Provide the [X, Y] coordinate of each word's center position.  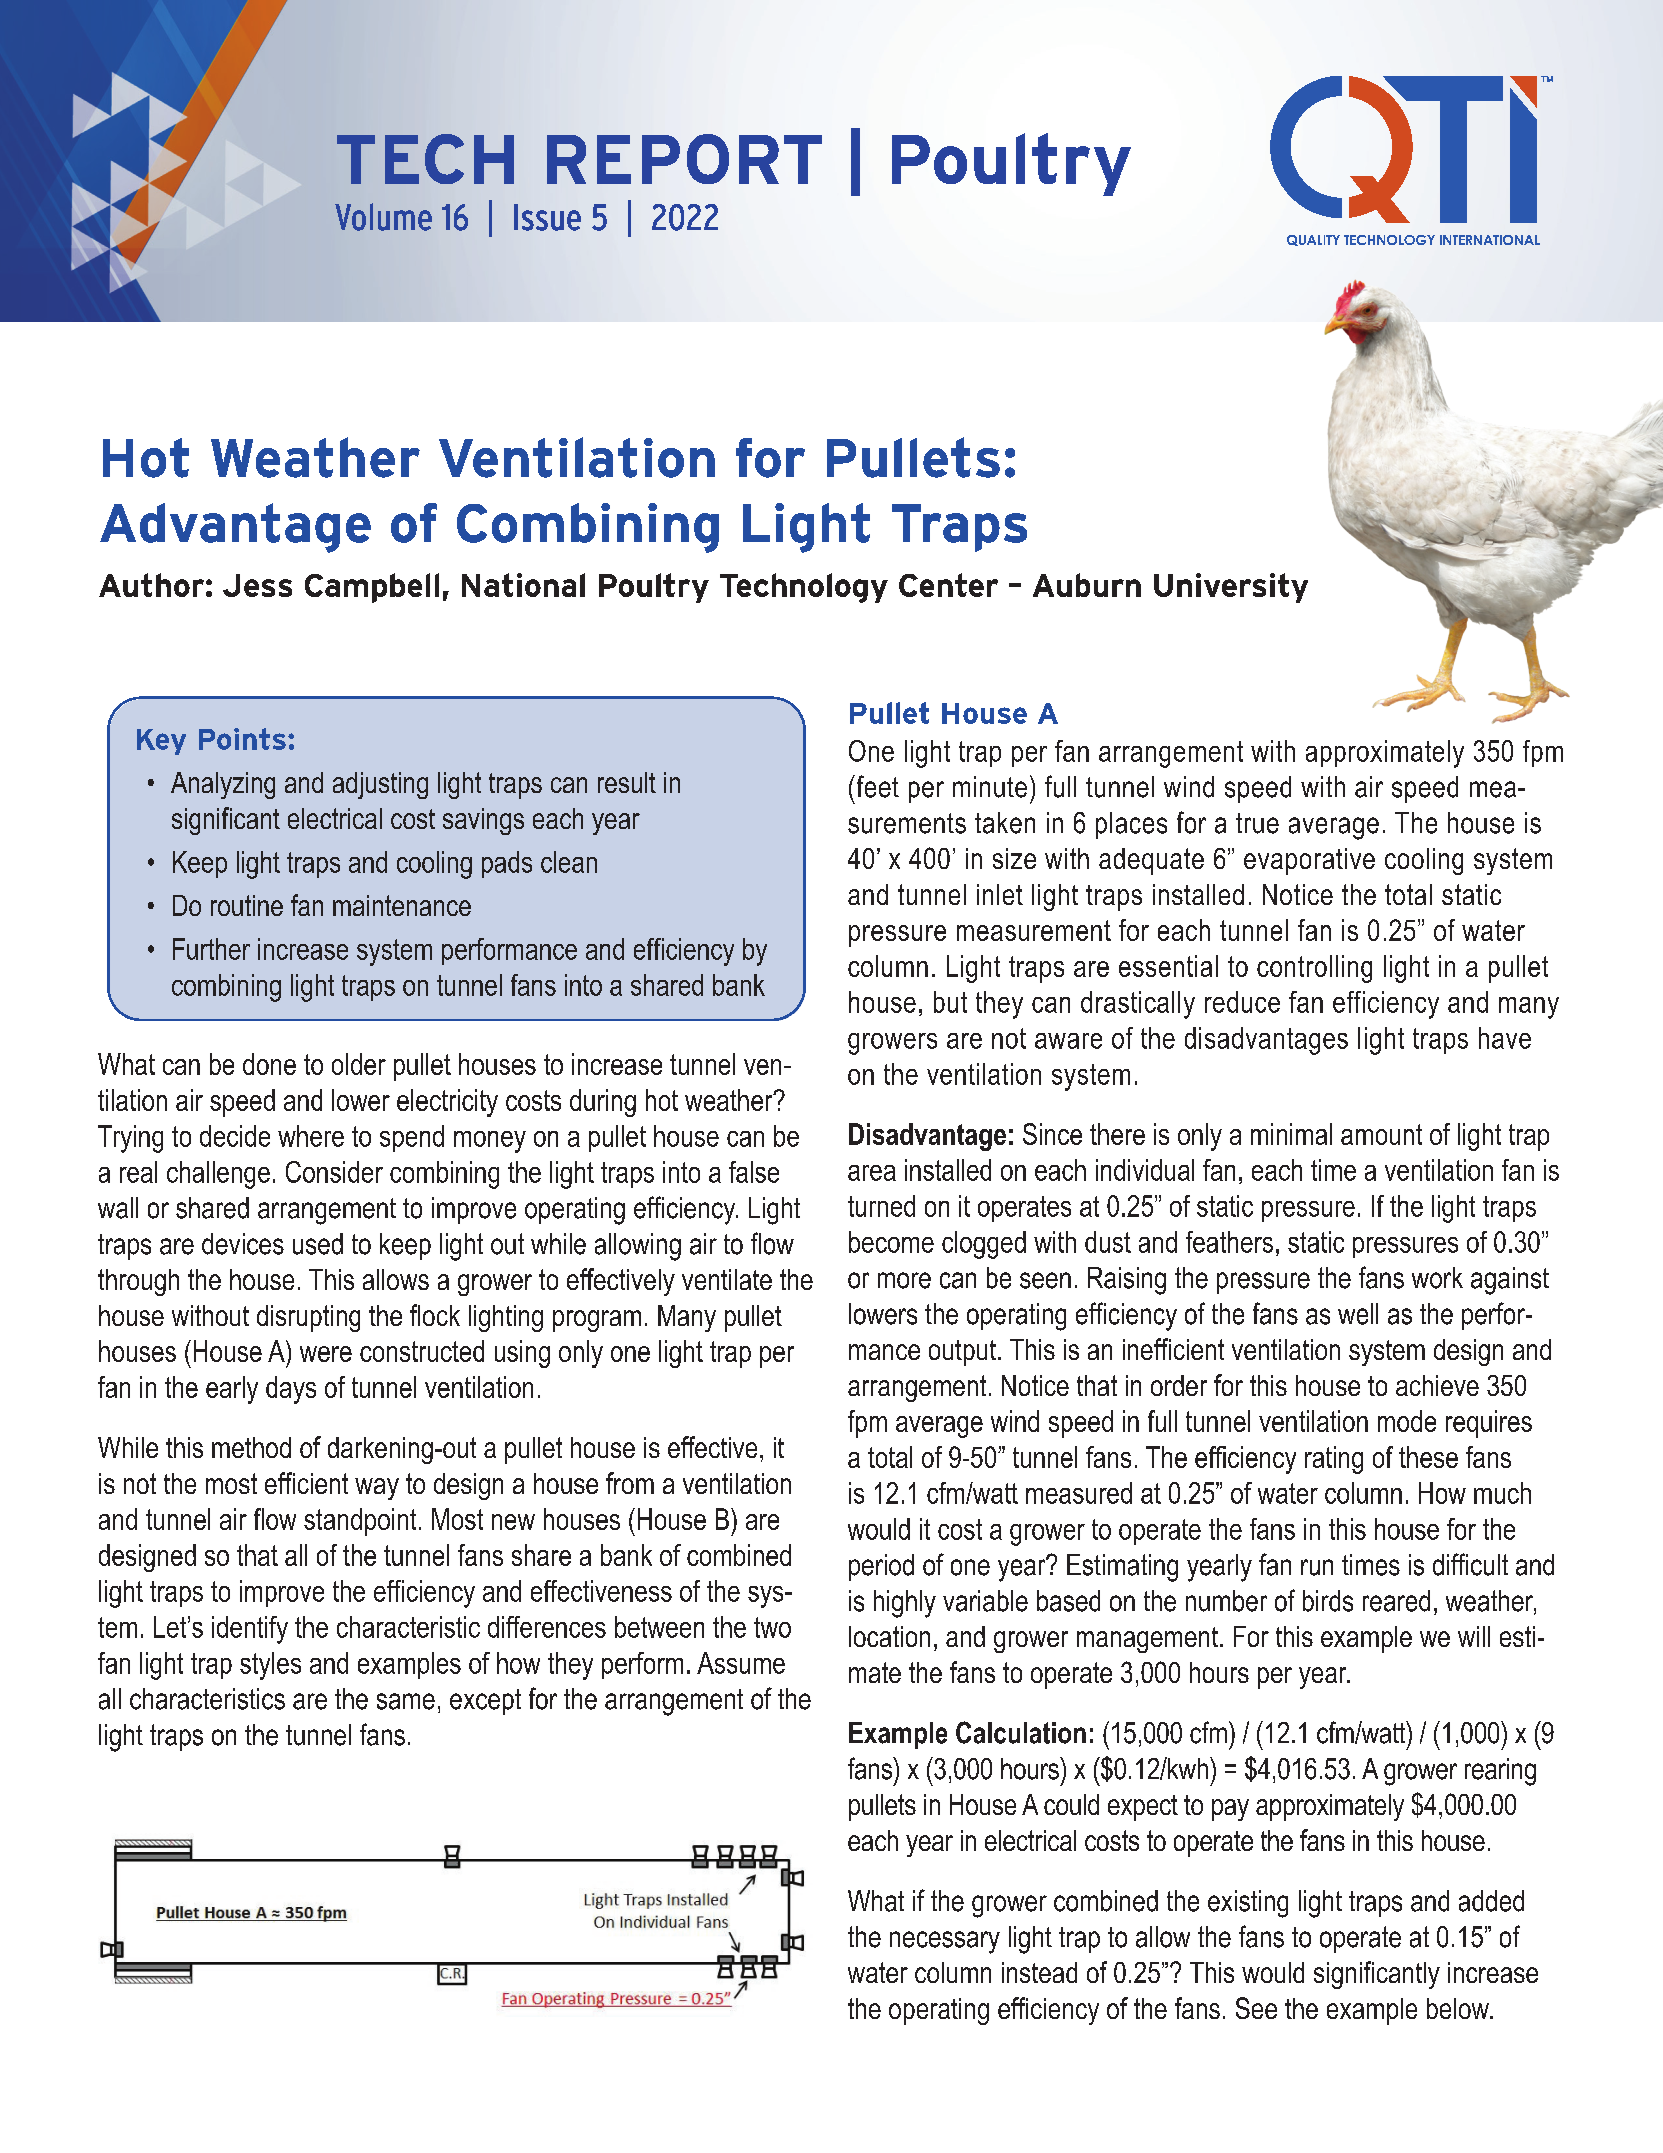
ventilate [727, 1279]
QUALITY [1313, 240]
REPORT [684, 159]
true [1257, 823]
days [291, 1390]
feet [876, 786]
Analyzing [223, 785]
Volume [383, 217]
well [1358, 1314]
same [406, 1701]
